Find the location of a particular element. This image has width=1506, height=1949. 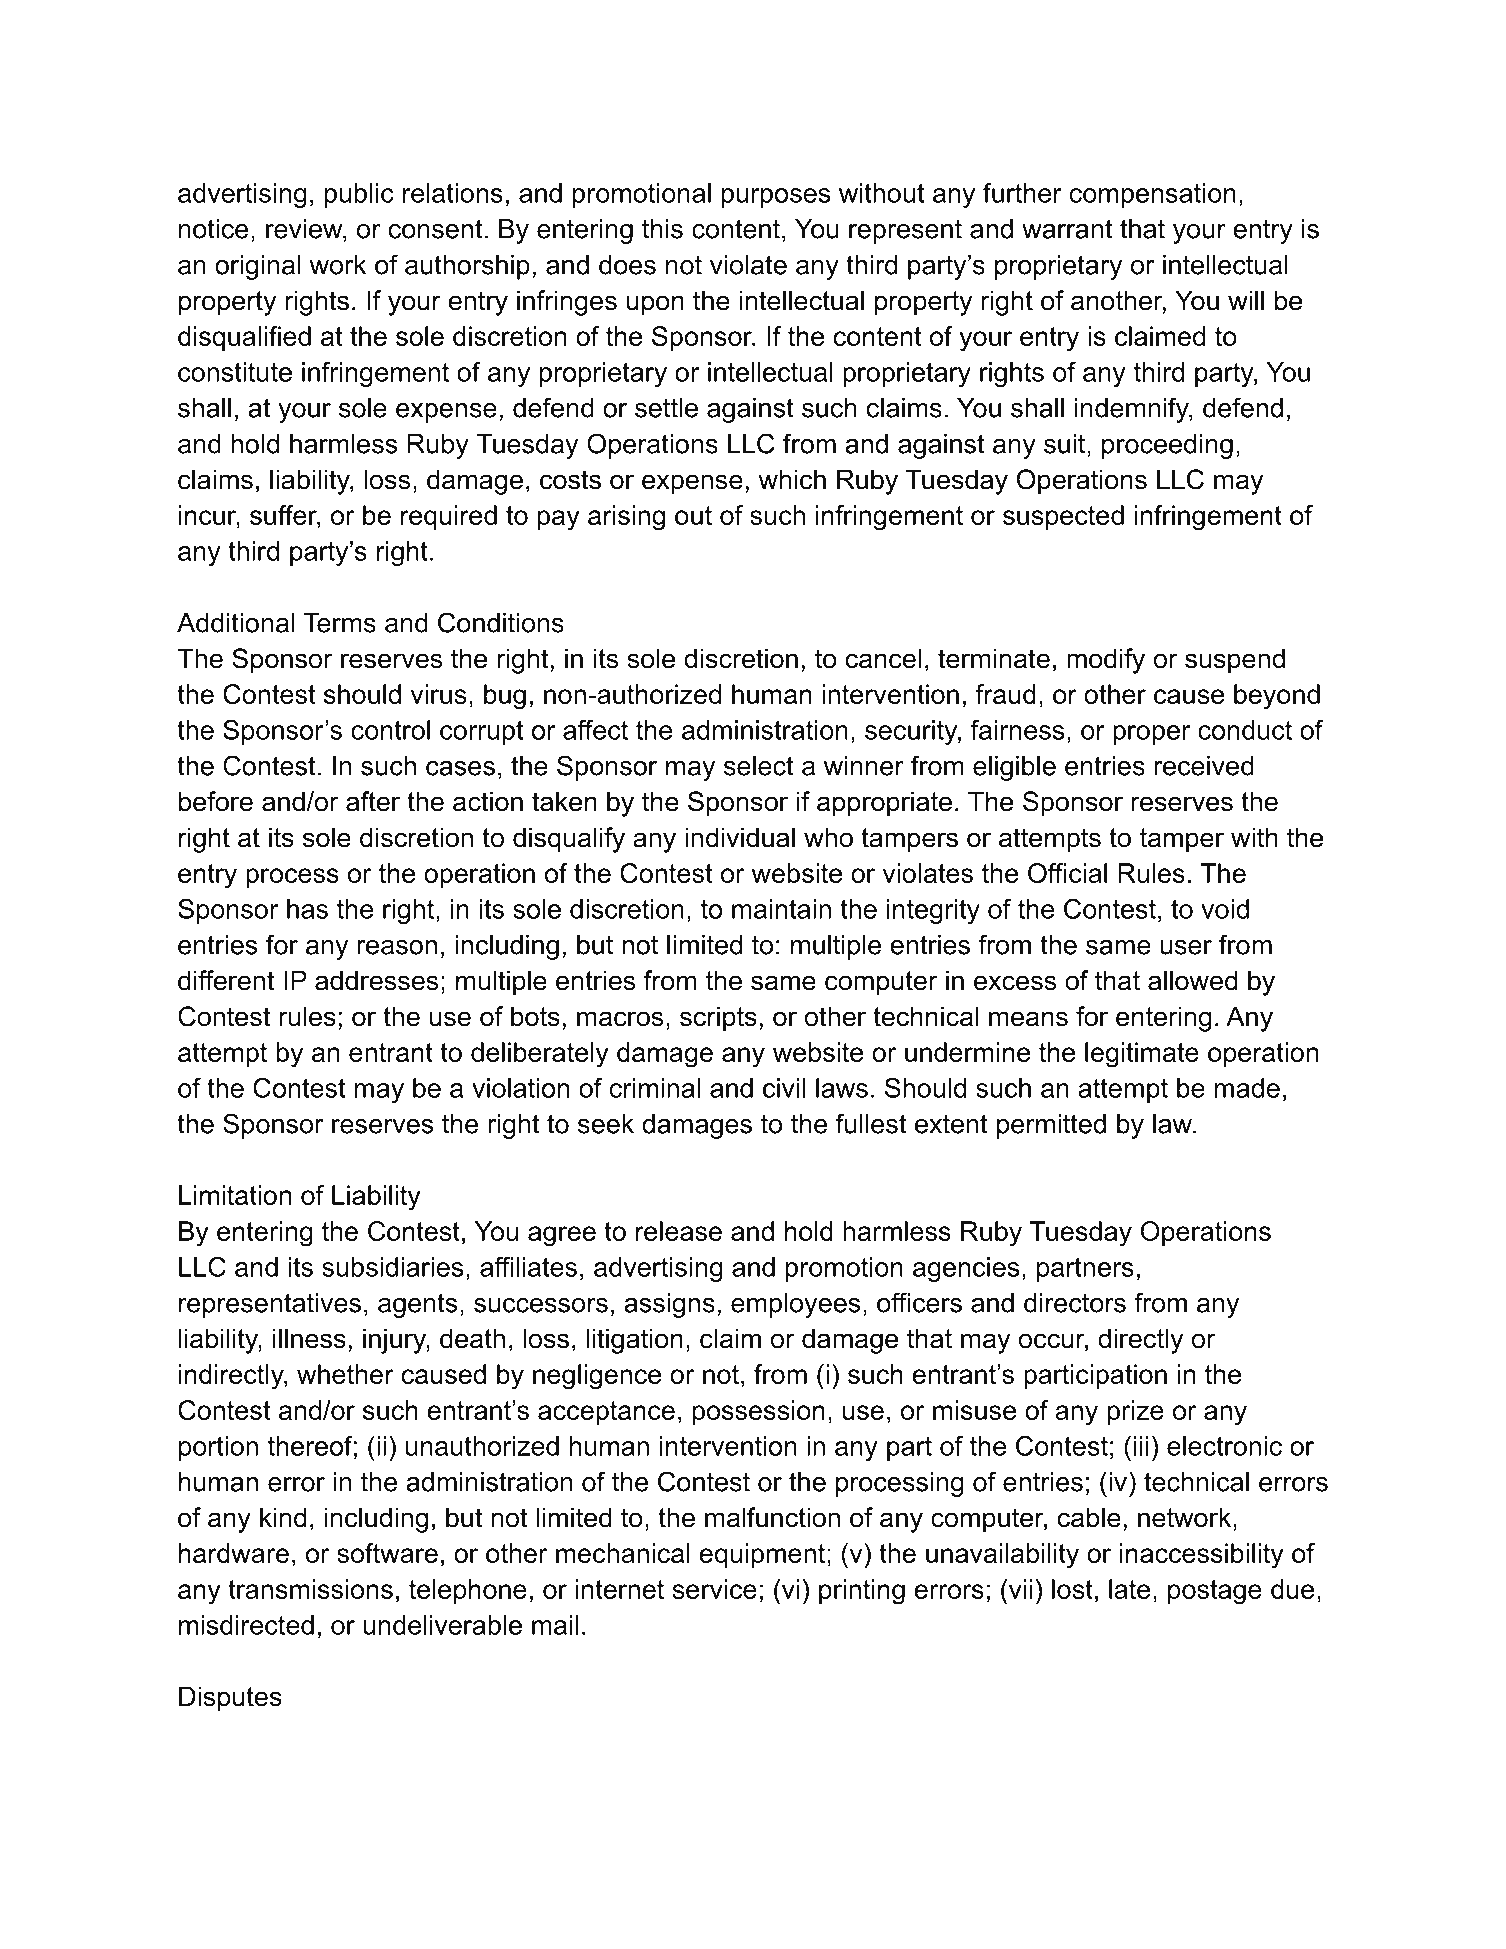

employees is located at coordinates (795, 1305).
